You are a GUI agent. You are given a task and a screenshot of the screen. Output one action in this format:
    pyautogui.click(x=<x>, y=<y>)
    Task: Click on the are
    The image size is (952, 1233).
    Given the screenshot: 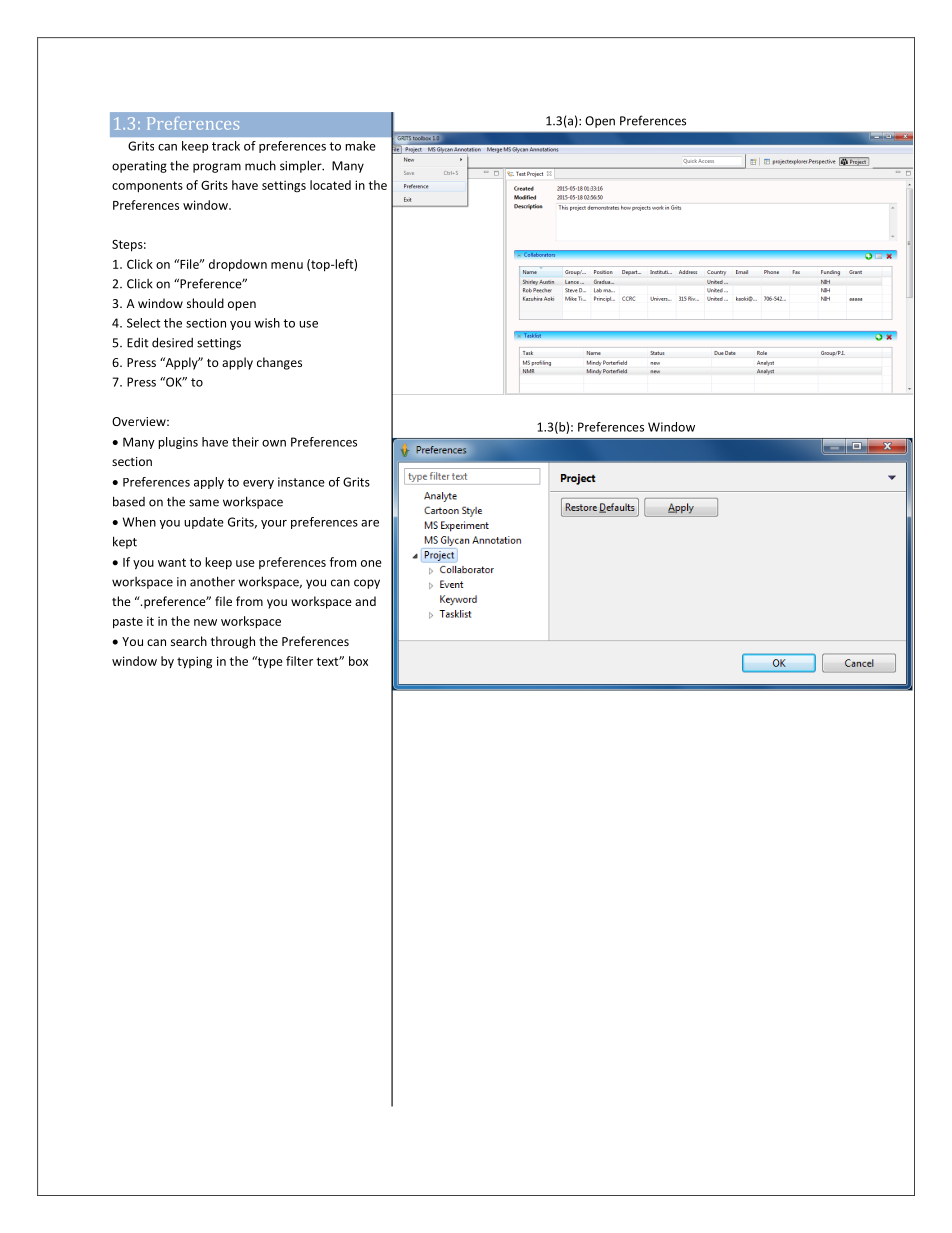 What is the action you would take?
    pyautogui.click(x=370, y=523)
